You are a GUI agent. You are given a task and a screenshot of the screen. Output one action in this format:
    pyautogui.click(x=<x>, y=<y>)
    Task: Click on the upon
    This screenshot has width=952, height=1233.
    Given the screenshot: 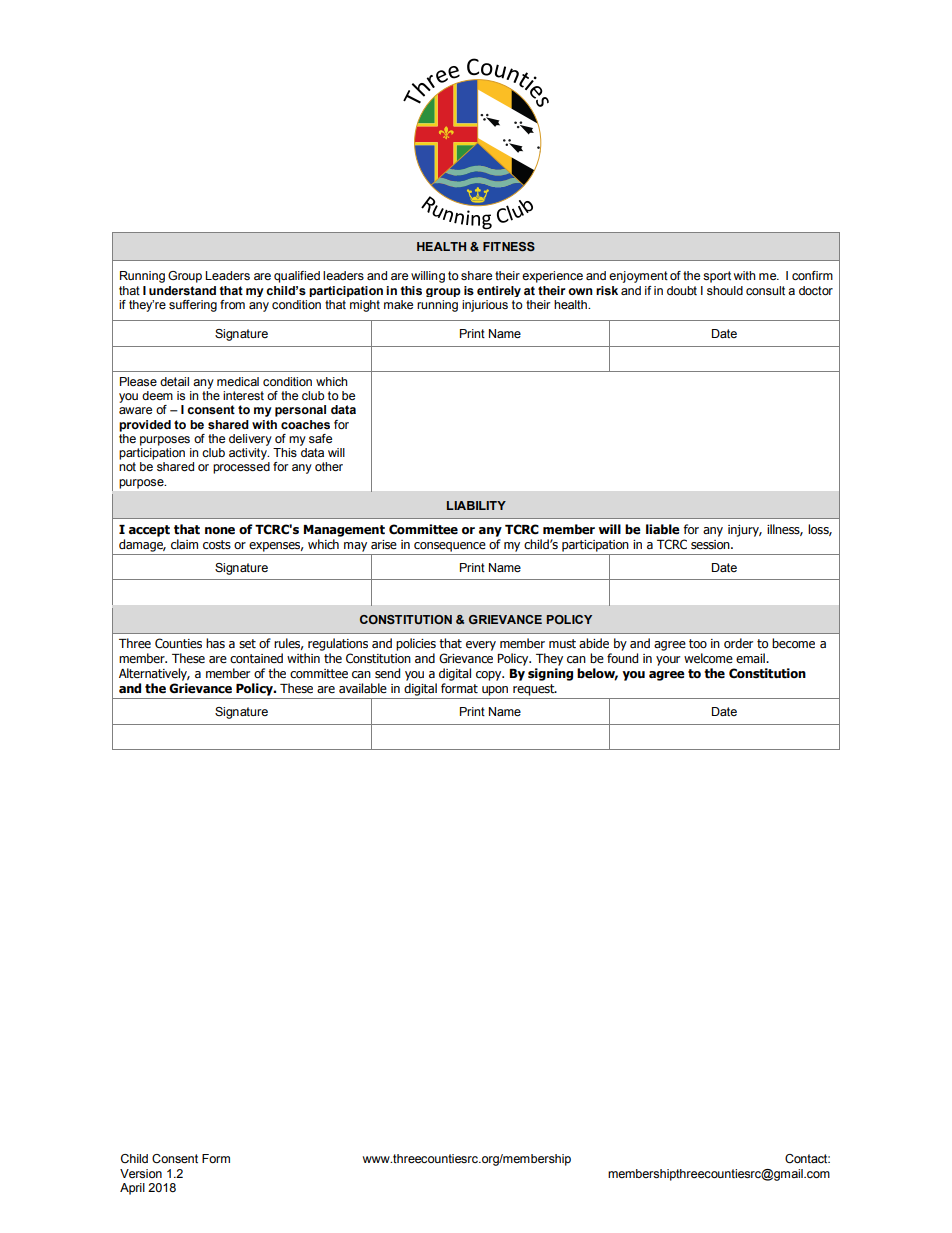 What is the action you would take?
    pyautogui.click(x=495, y=691)
